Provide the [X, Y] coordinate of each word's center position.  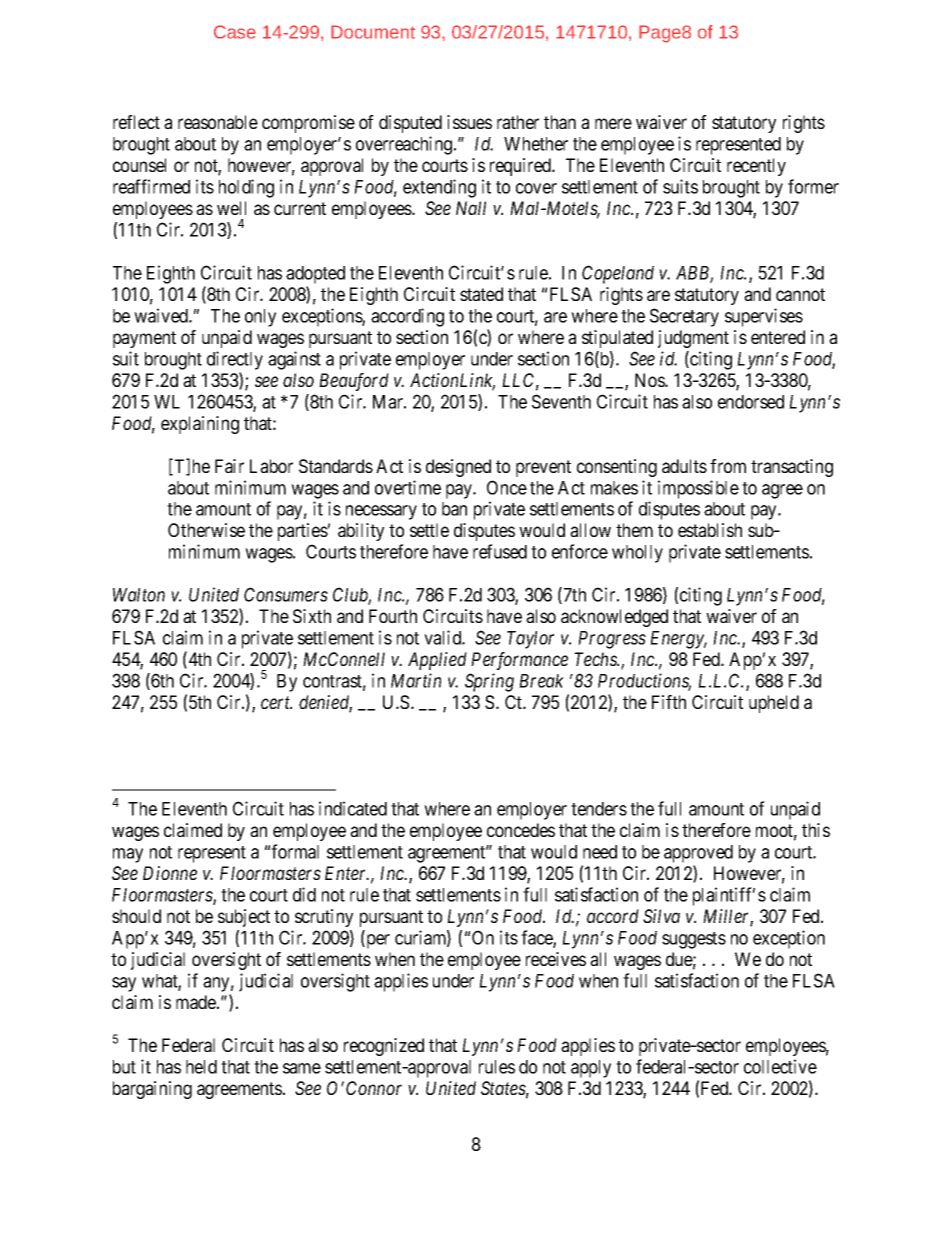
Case [235, 32]
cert [276, 703]
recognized [384, 1047]
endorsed [751, 402]
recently [756, 167]
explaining [200, 425]
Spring [489, 682]
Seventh [561, 401]
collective [780, 1066]
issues [469, 122]
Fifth [669, 702]
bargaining [152, 1090]
